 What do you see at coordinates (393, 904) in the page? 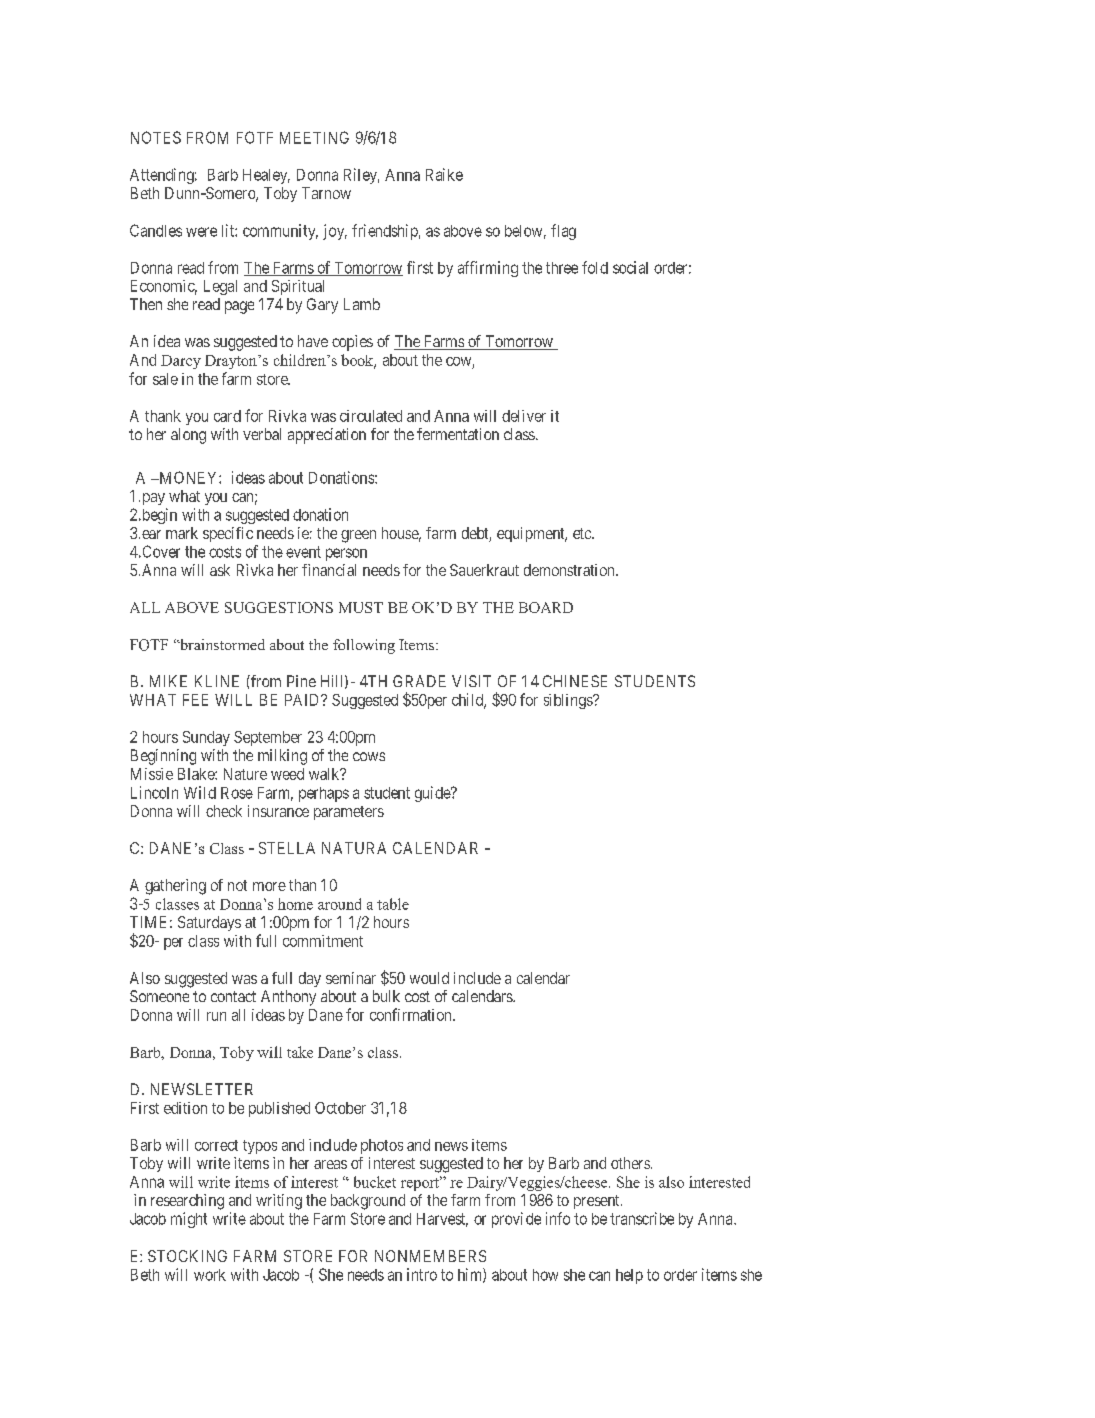
I see `table` at bounding box center [393, 904].
